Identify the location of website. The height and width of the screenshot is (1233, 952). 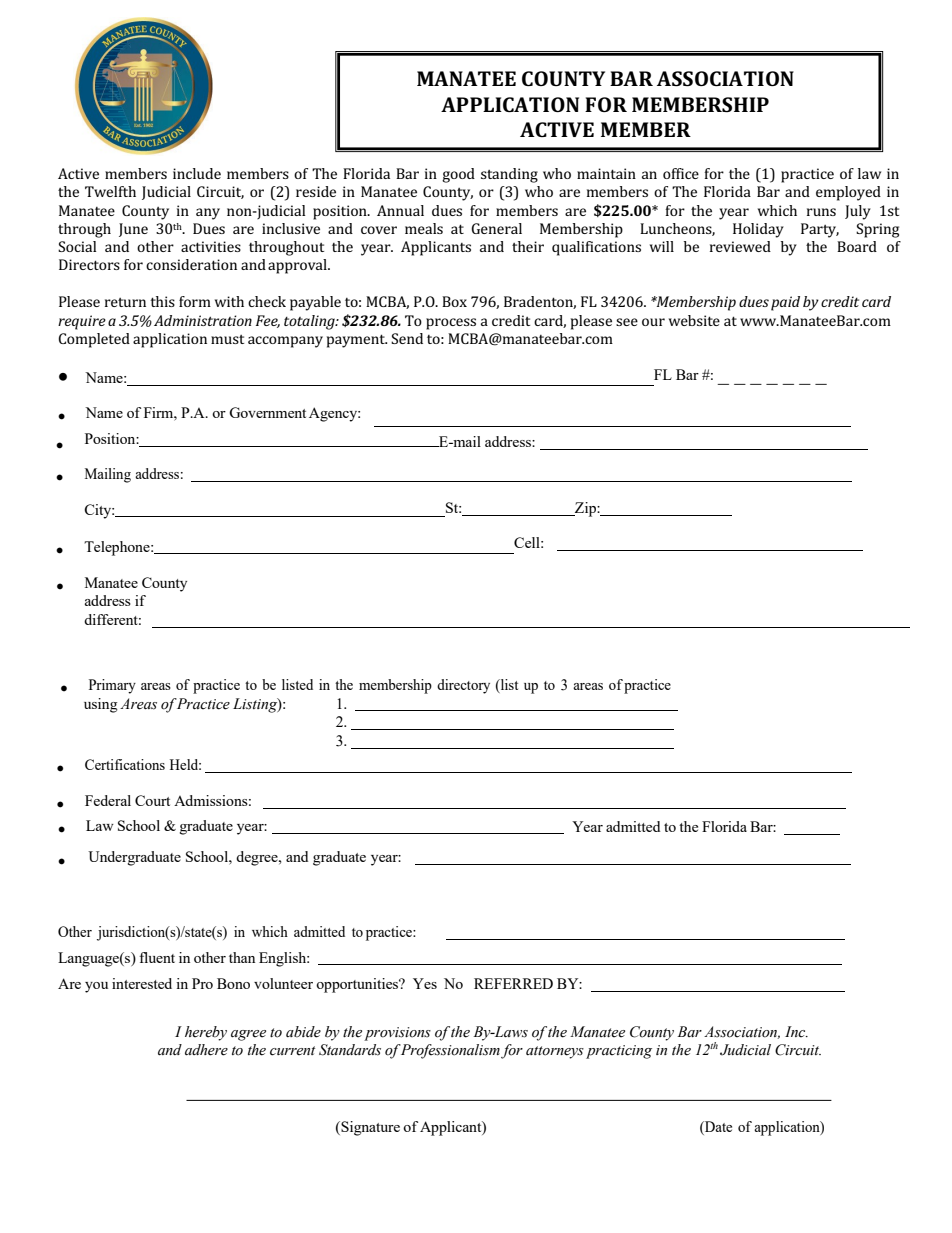
(694, 320).
